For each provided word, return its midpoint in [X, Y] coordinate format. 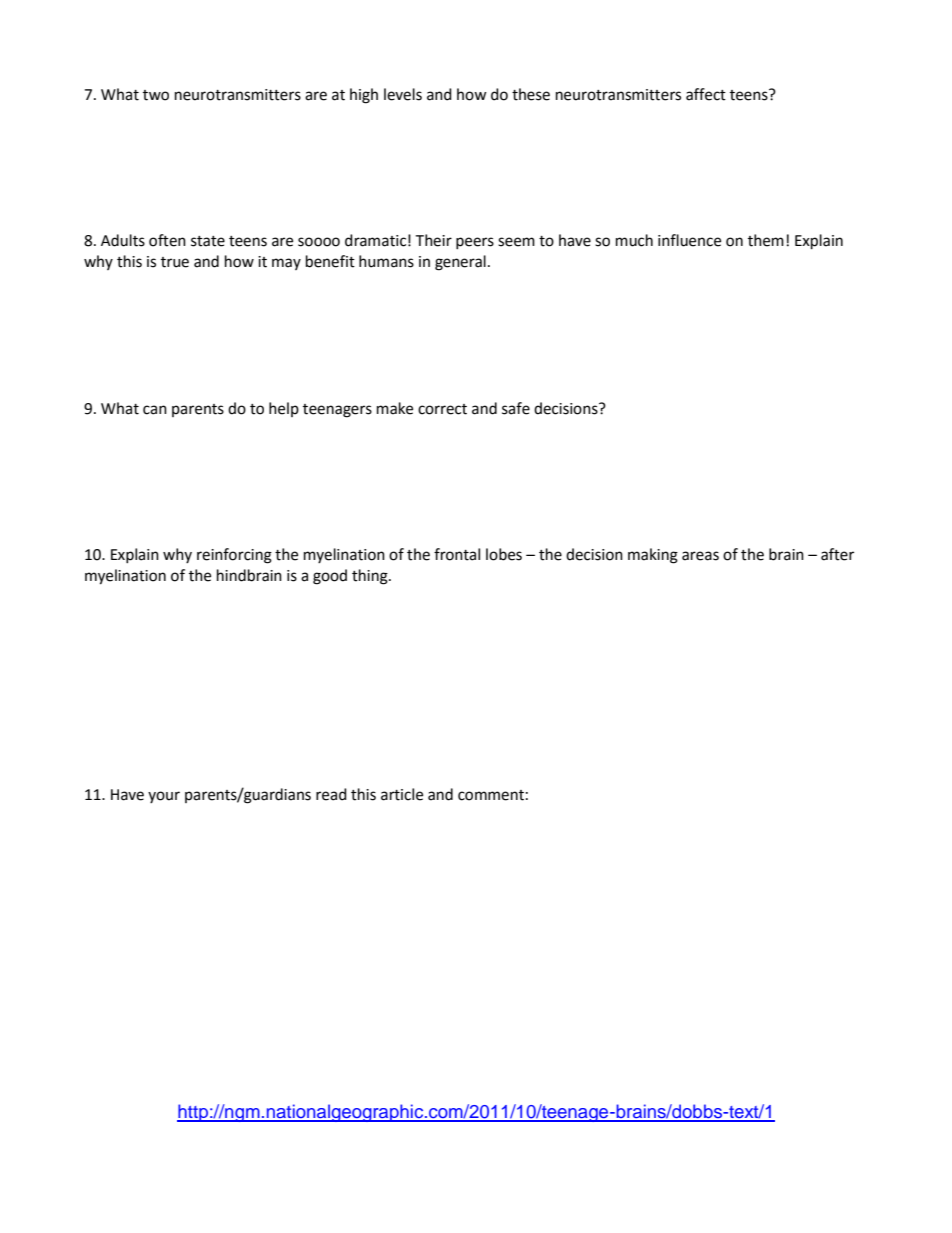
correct [442, 409]
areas [700, 556]
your [164, 797]
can [155, 410]
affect [706, 94]
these [531, 94]
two [156, 95]
